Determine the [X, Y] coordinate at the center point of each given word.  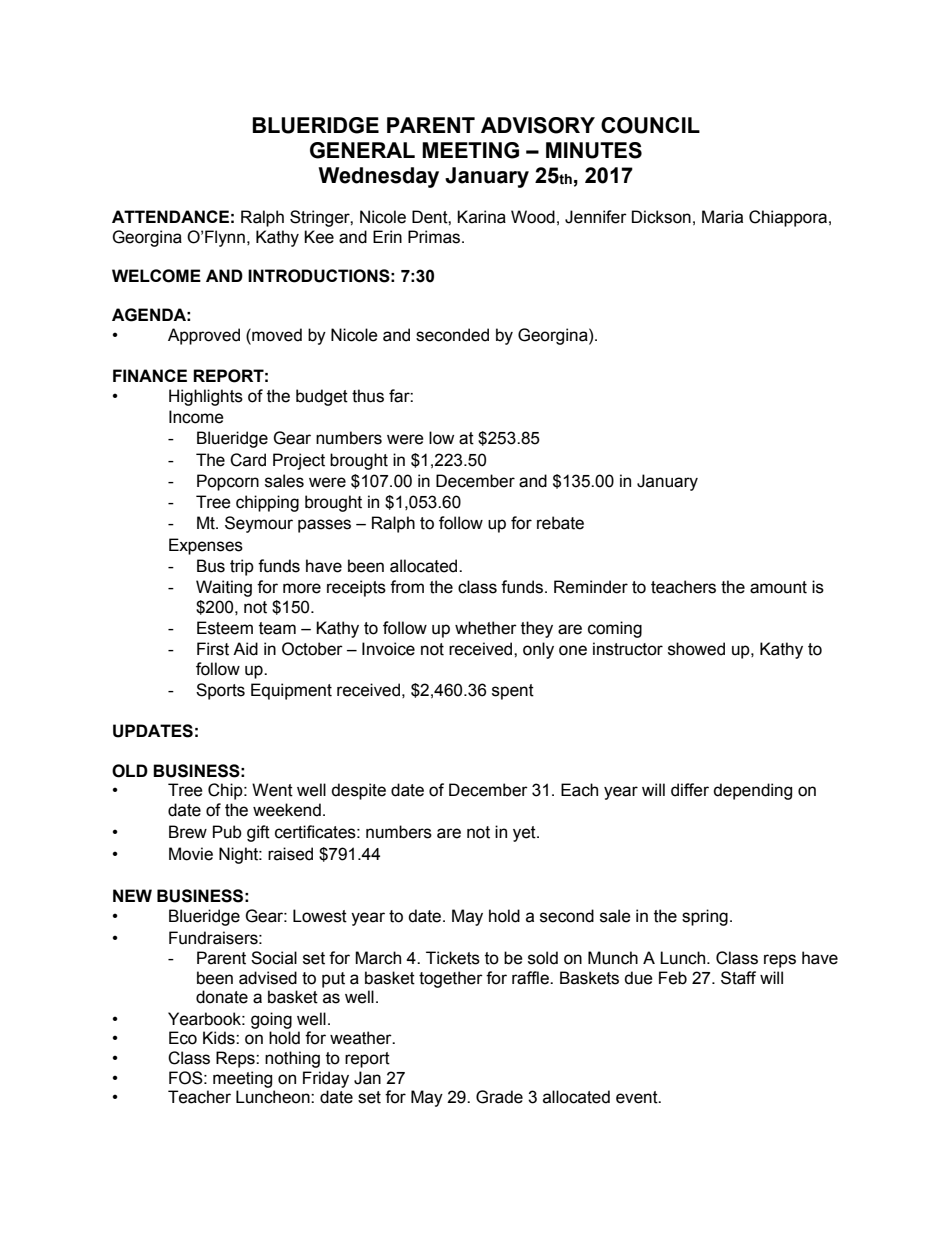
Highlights [206, 397]
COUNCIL [650, 125]
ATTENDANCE [170, 216]
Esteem [225, 628]
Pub [227, 832]
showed [696, 649]
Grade [499, 1097]
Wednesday [379, 177]
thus [368, 396]
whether [486, 628]
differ [690, 790]
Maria [722, 217]
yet [525, 834]
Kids [220, 1038]
